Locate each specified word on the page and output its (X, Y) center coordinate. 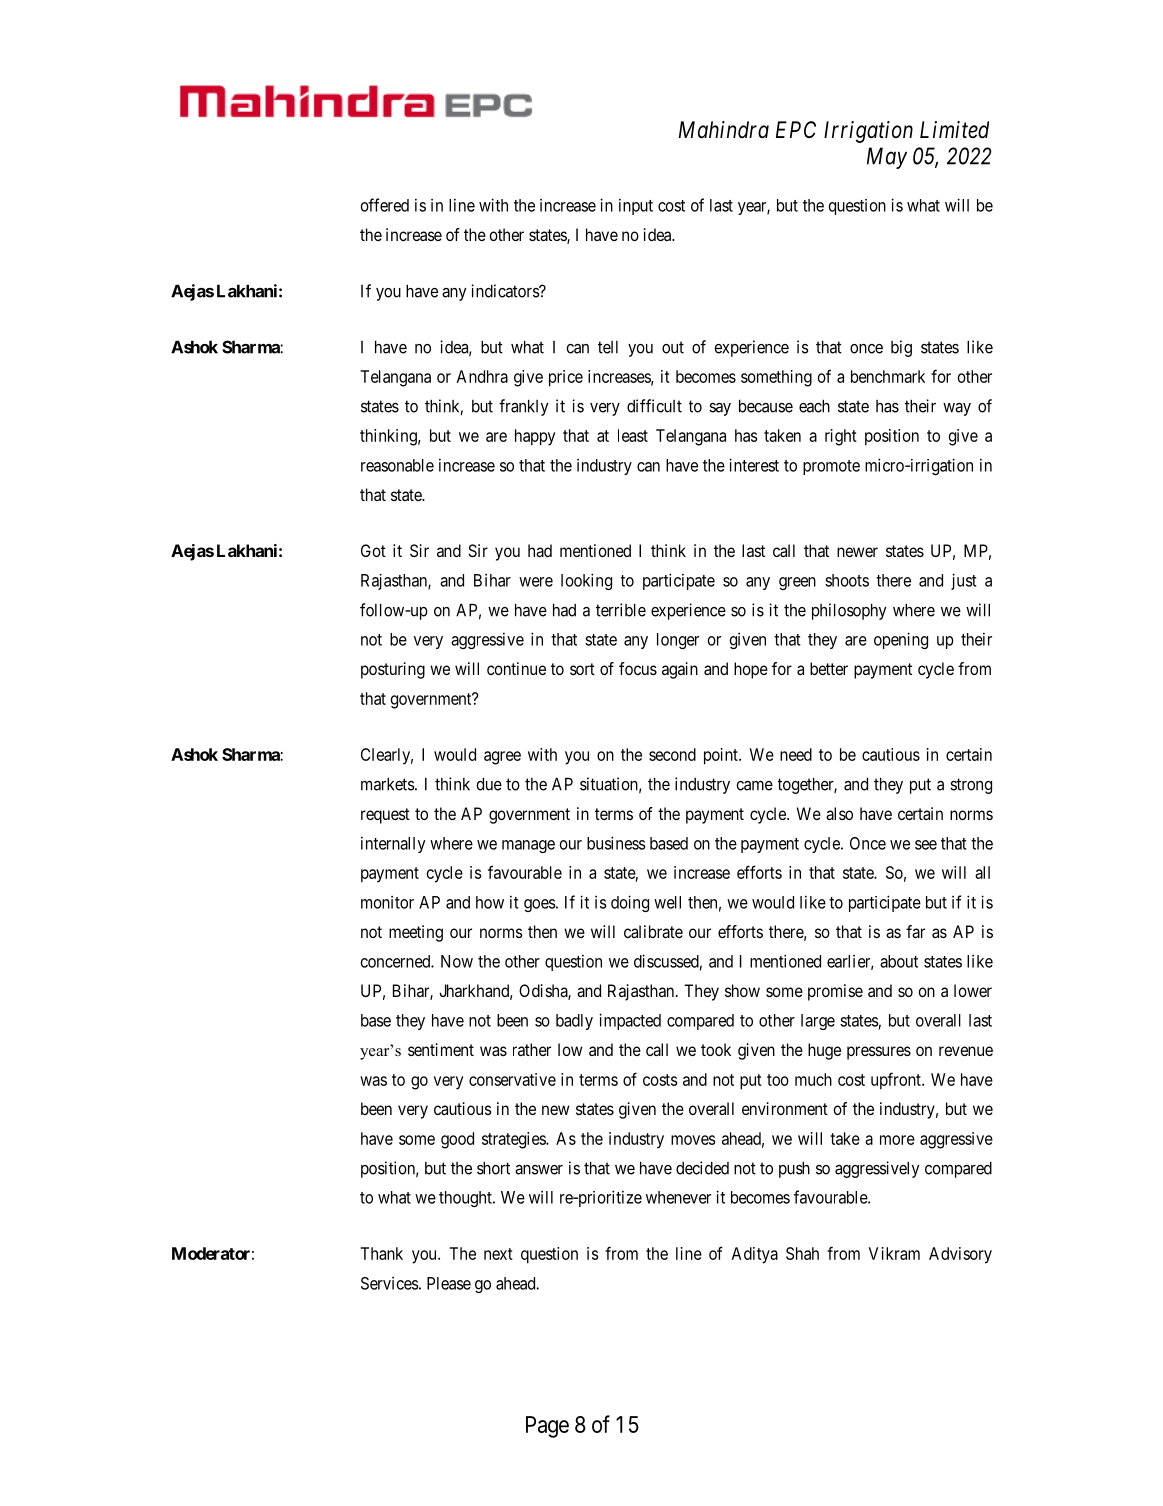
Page (547, 1427)
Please (449, 1283)
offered (385, 205)
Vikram (894, 1253)
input (636, 207)
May (887, 158)
